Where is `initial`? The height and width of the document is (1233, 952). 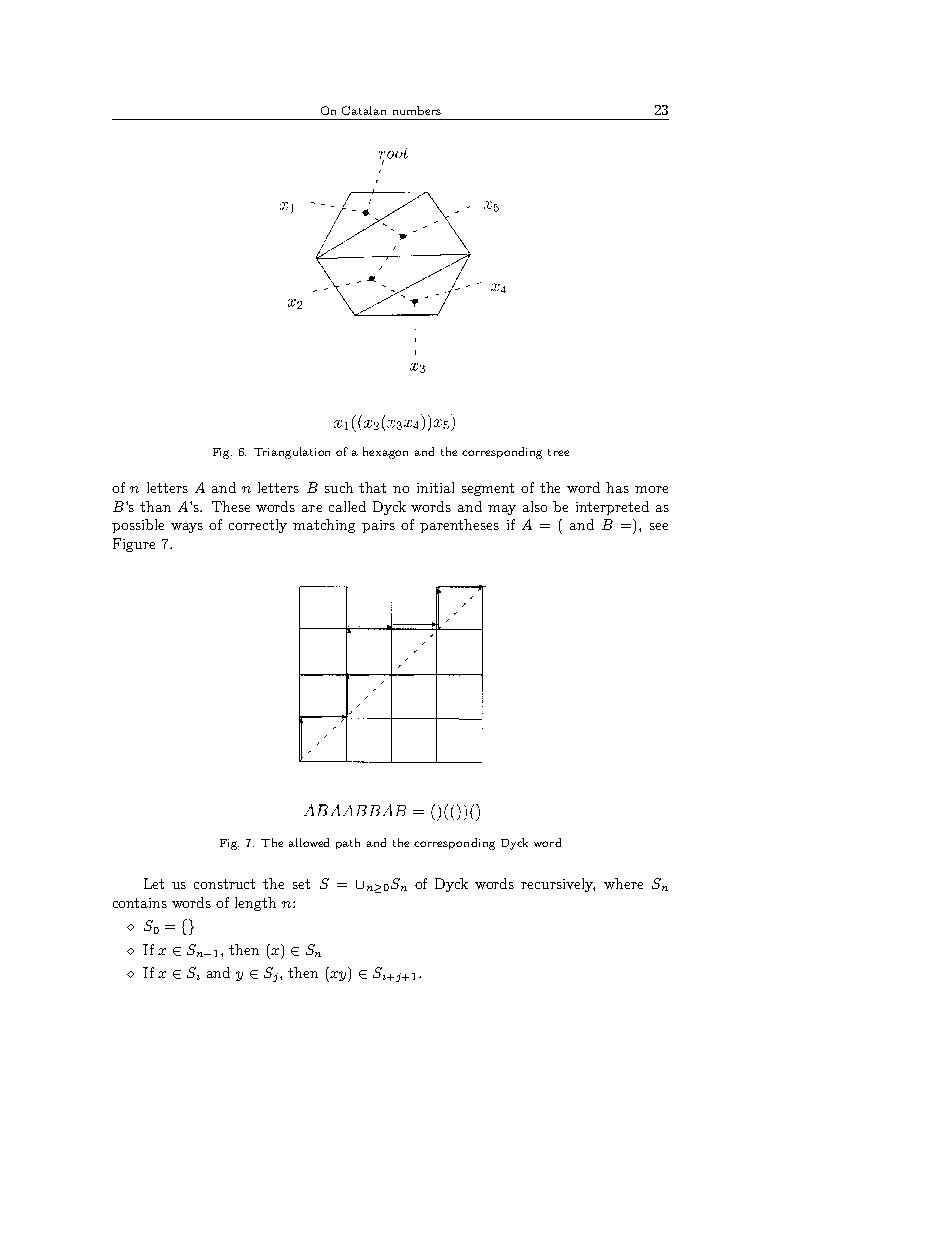
initial is located at coordinates (435, 487).
